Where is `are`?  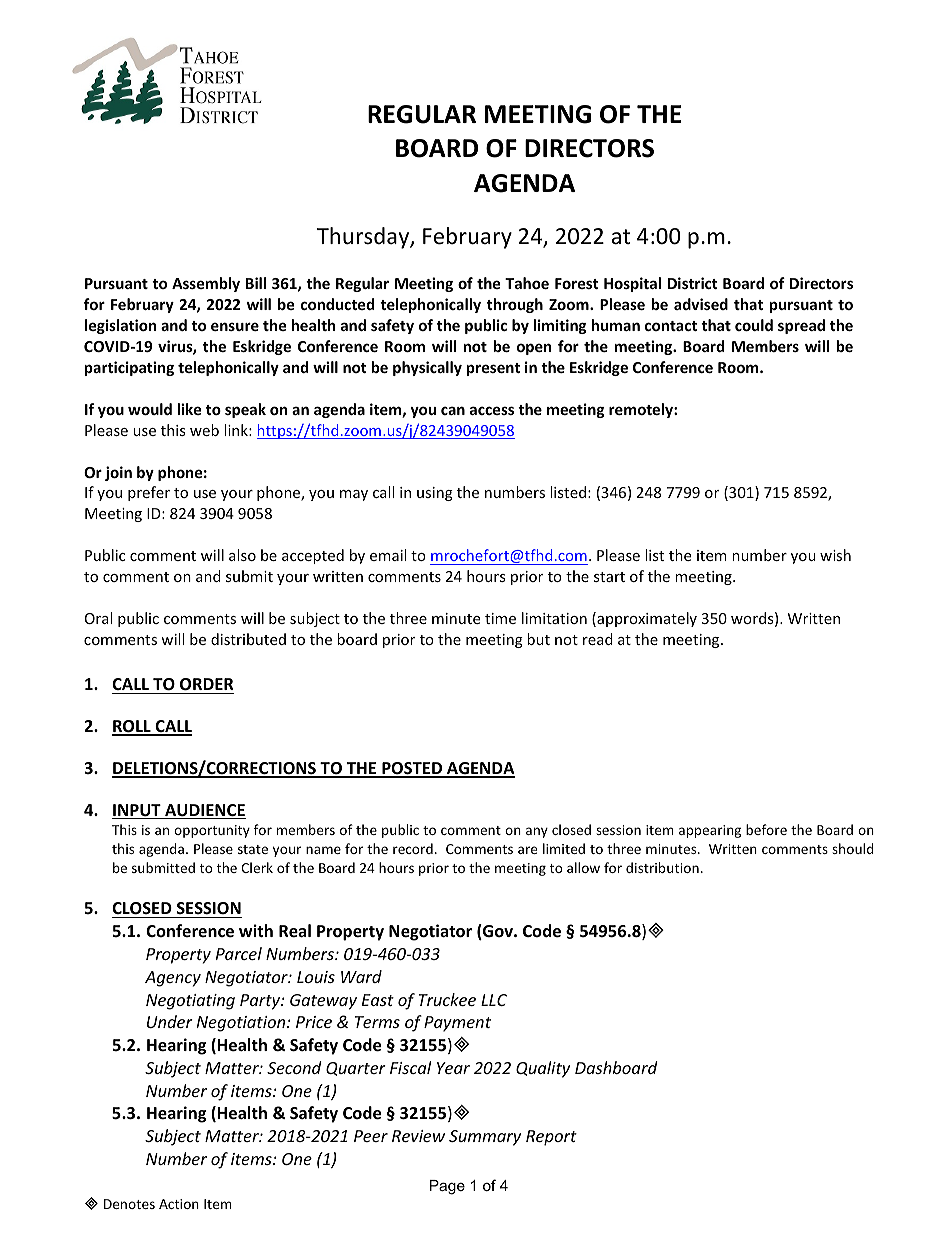 are is located at coordinates (527, 850).
